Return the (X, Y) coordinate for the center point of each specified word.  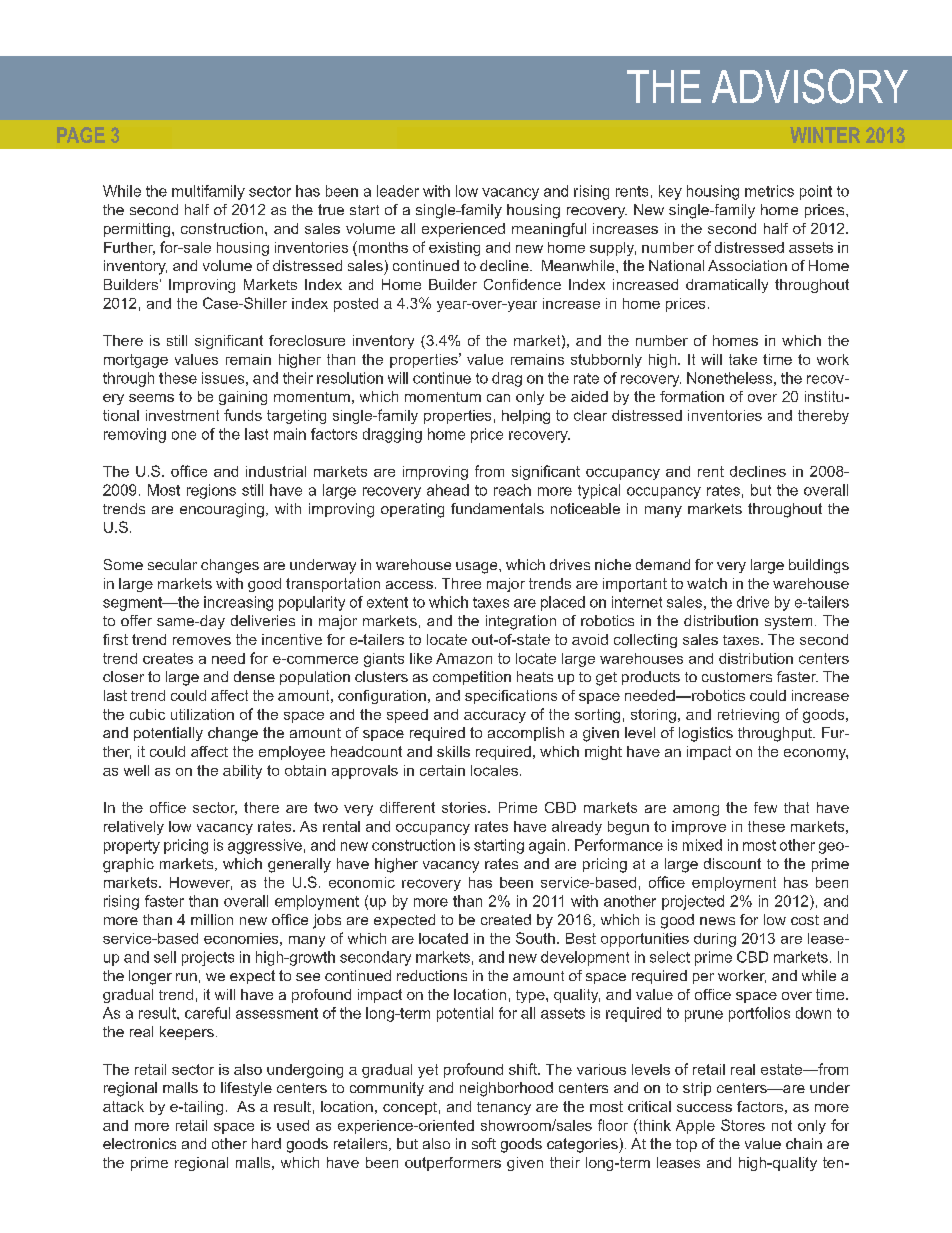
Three (461, 583)
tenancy (504, 1108)
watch (707, 583)
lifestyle (246, 1089)
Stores (743, 1125)
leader (398, 191)
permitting (137, 230)
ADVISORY (810, 86)
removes (202, 641)
